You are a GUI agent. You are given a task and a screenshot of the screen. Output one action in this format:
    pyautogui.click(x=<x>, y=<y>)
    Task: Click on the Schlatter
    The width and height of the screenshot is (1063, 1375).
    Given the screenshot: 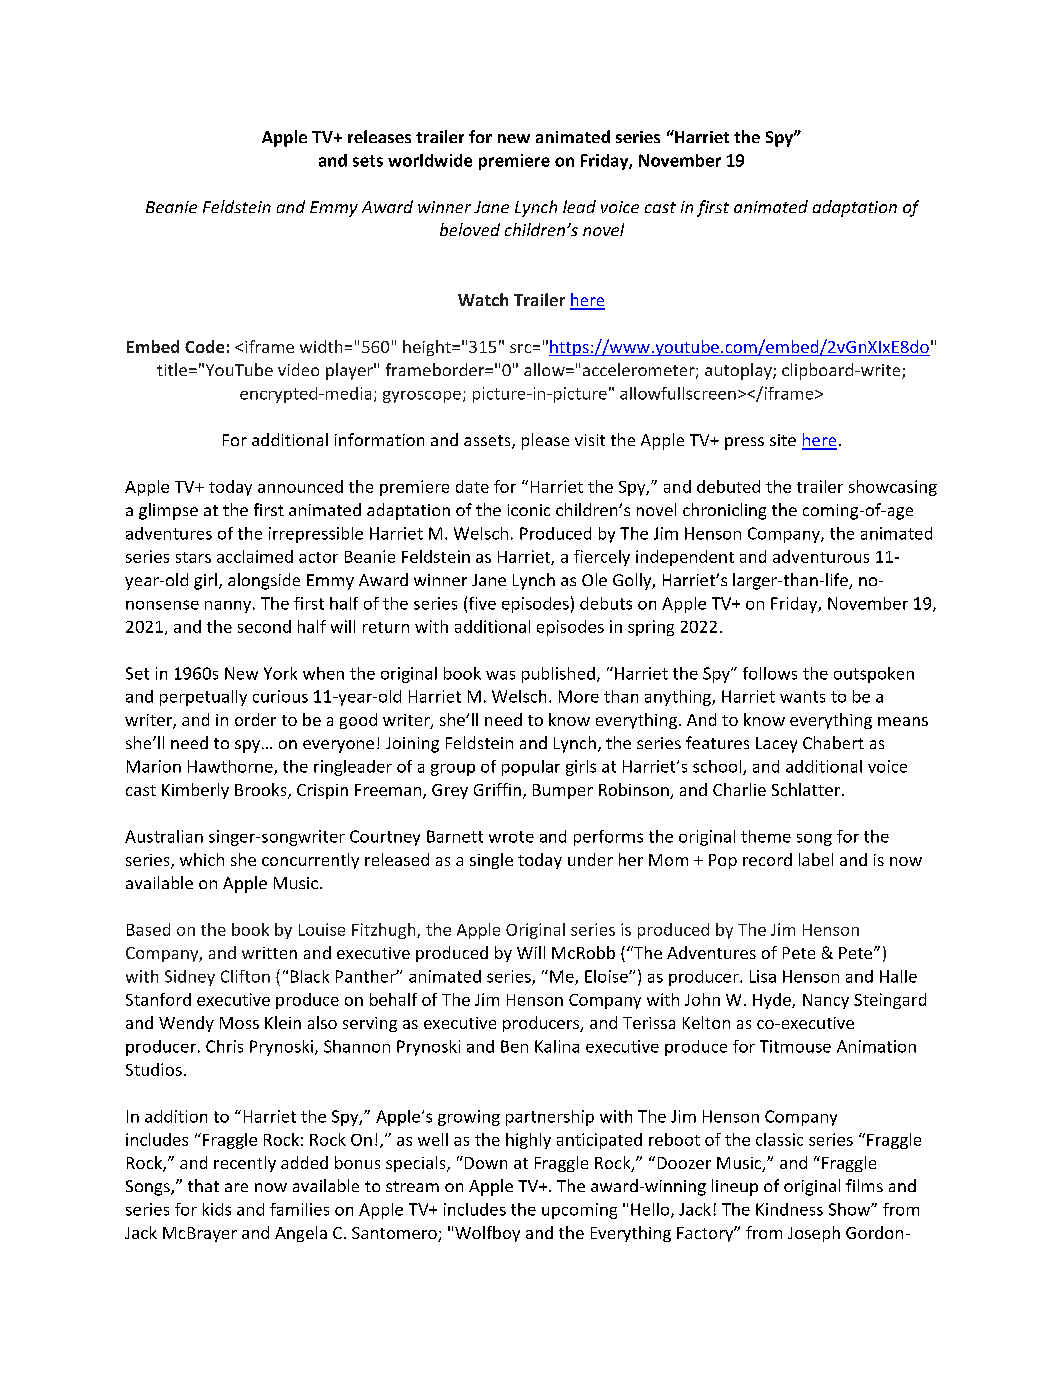 What is the action you would take?
    pyautogui.click(x=807, y=789)
